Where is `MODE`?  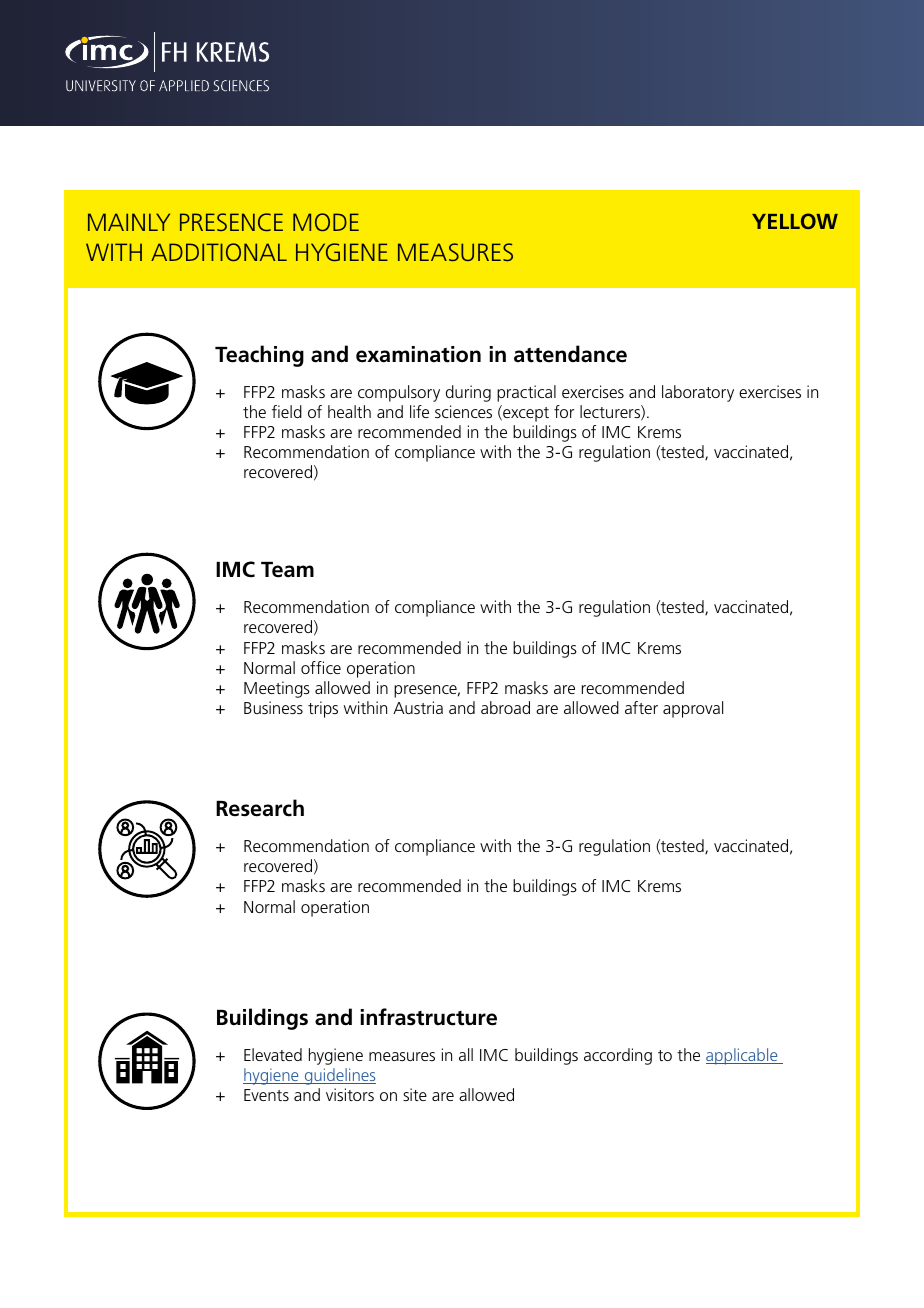 MODE is located at coordinates (326, 222).
